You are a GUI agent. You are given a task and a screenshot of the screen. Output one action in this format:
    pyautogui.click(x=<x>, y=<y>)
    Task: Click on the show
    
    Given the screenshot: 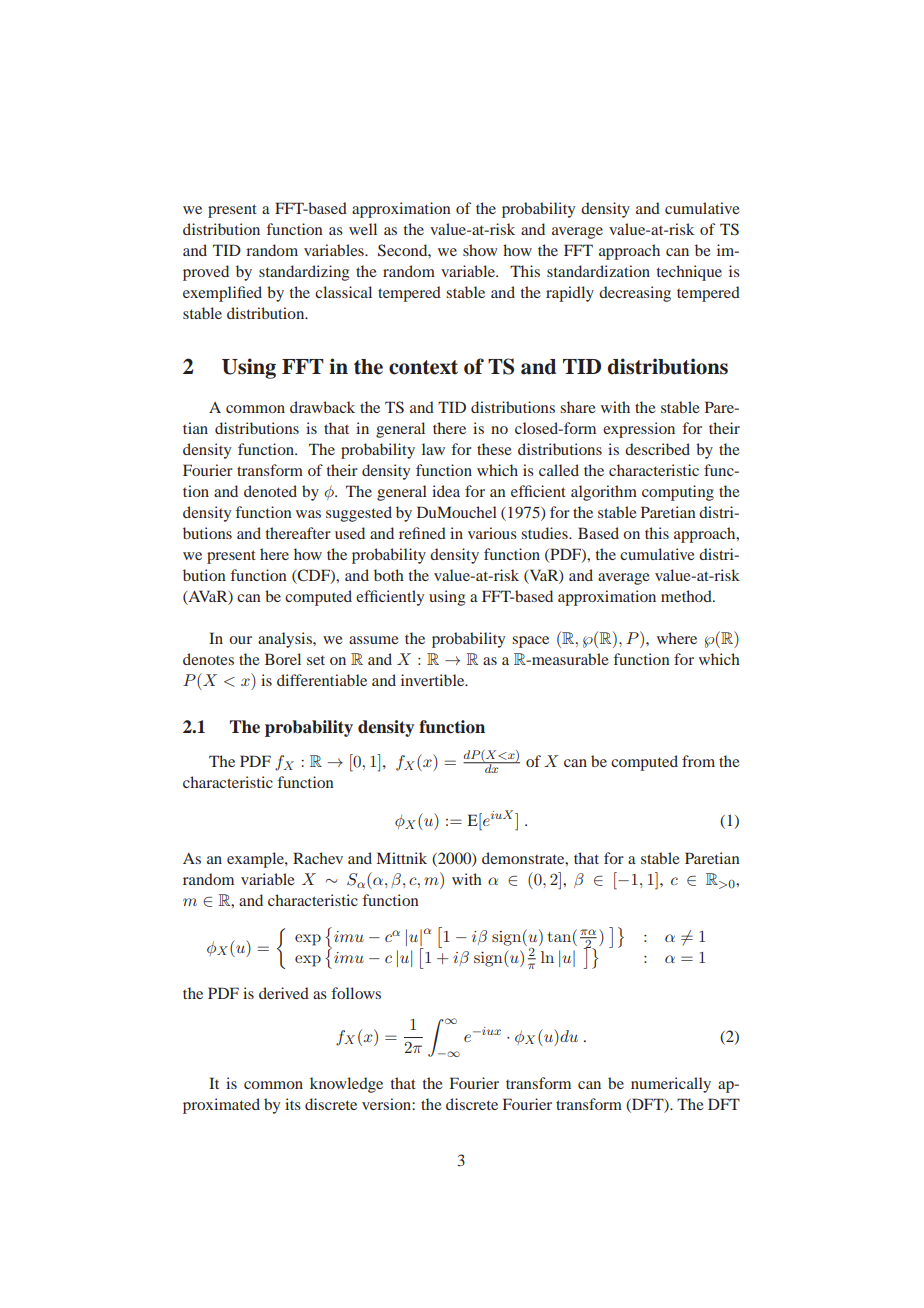 What is the action you would take?
    pyautogui.click(x=480, y=250)
